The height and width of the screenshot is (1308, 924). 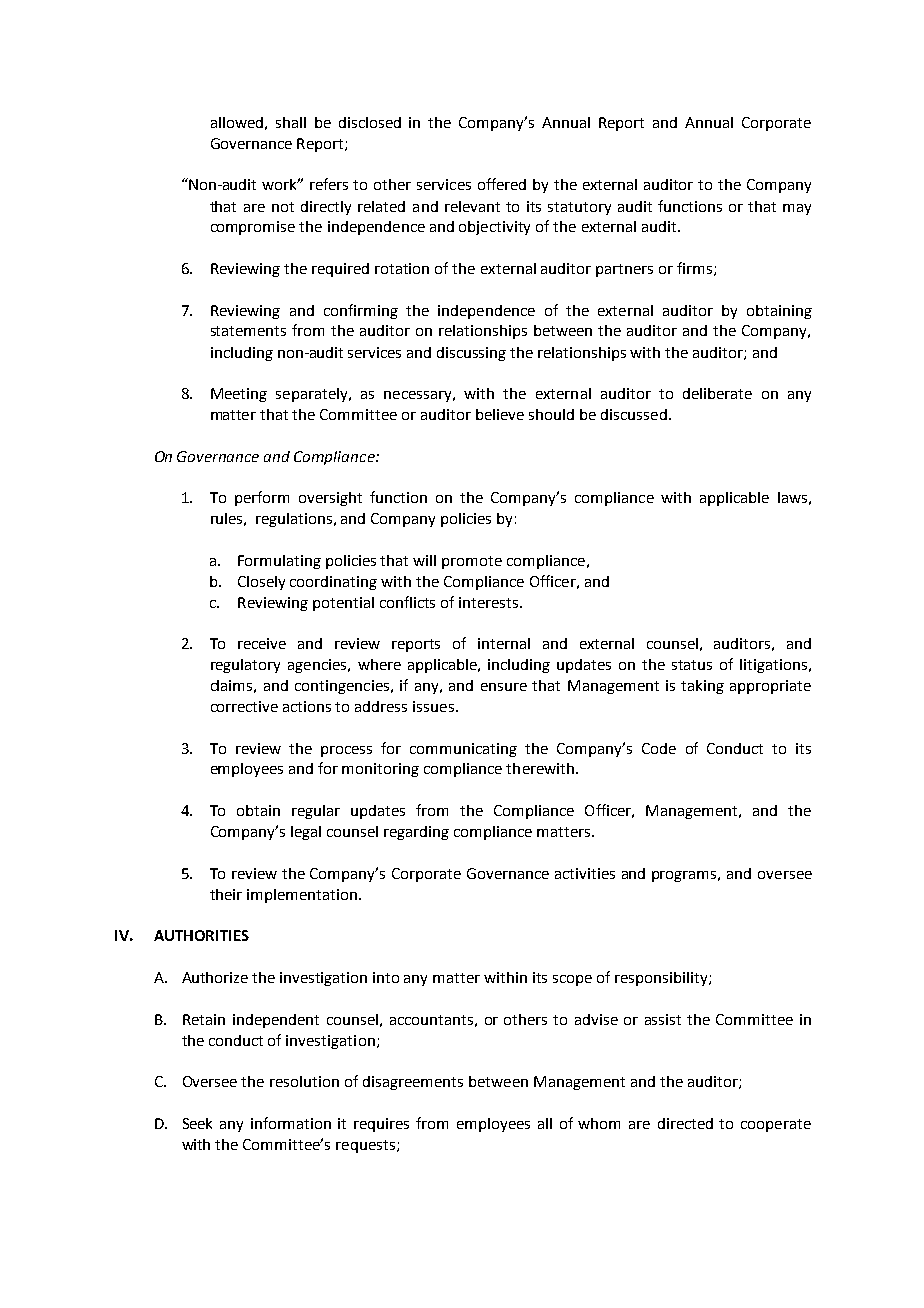 What do you see at coordinates (685, 1123) in the screenshot?
I see `directed` at bounding box center [685, 1123].
